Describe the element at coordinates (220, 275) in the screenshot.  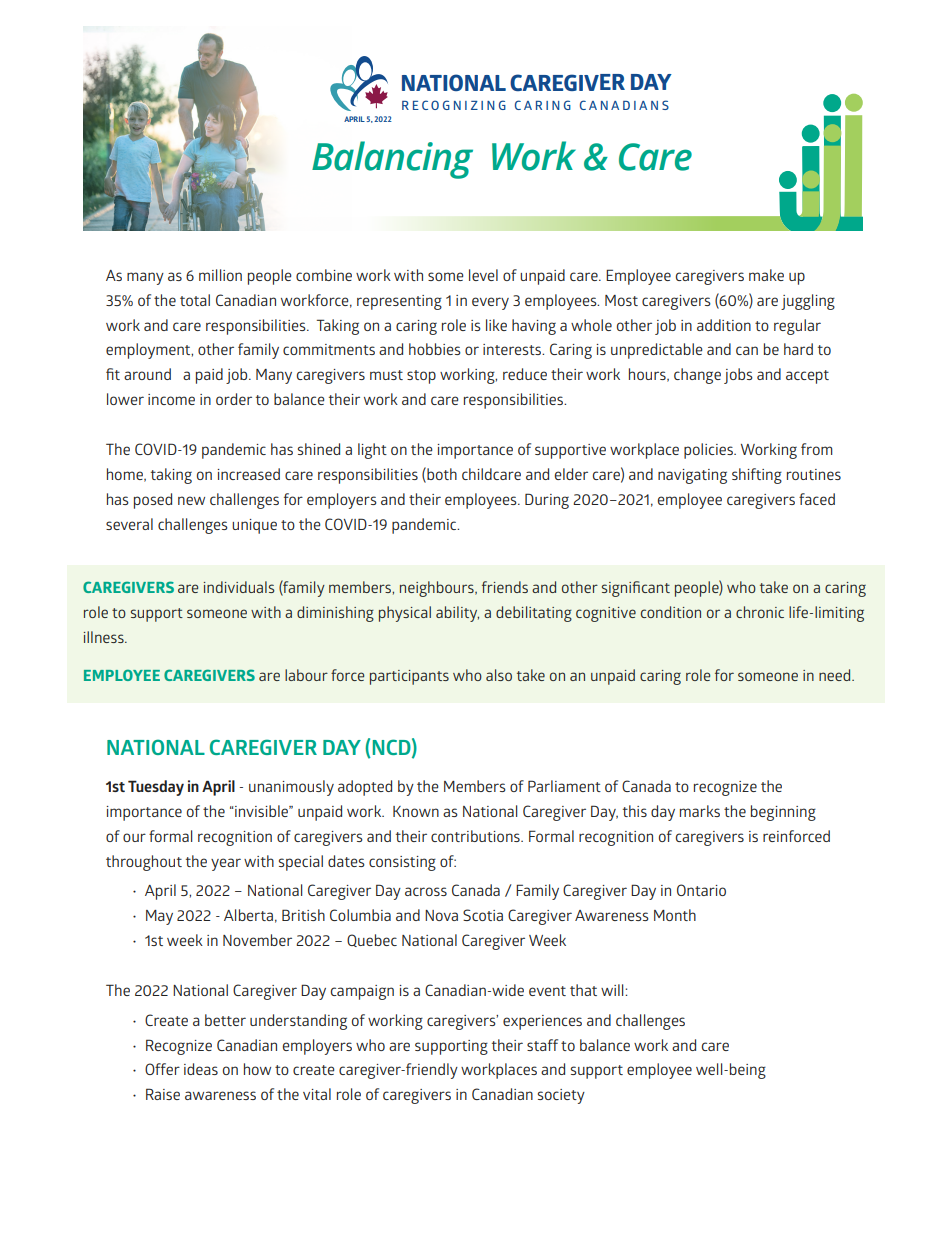
I see `million` at that location.
